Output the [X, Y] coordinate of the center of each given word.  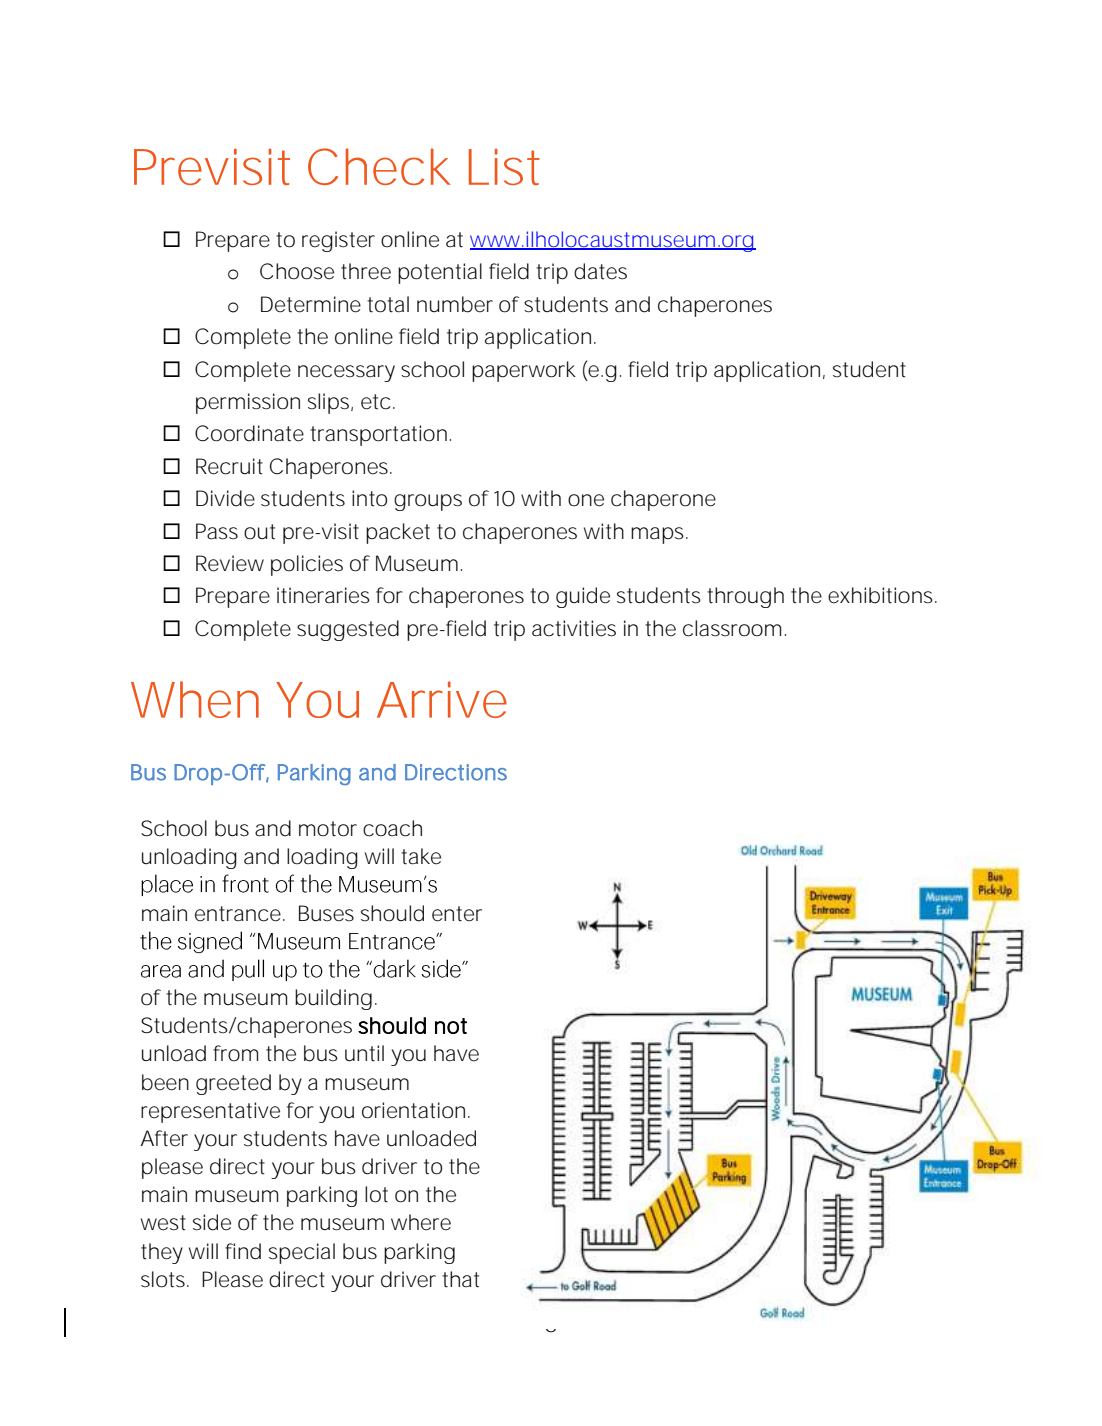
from [235, 1053]
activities [574, 628]
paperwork [524, 371]
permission [248, 403]
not [451, 1026]
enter [457, 914]
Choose [297, 271]
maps [659, 535]
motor [328, 829]
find [243, 1251]
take [421, 856]
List [504, 167]
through [745, 597]
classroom [732, 628]
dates [600, 271]
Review [230, 563]
